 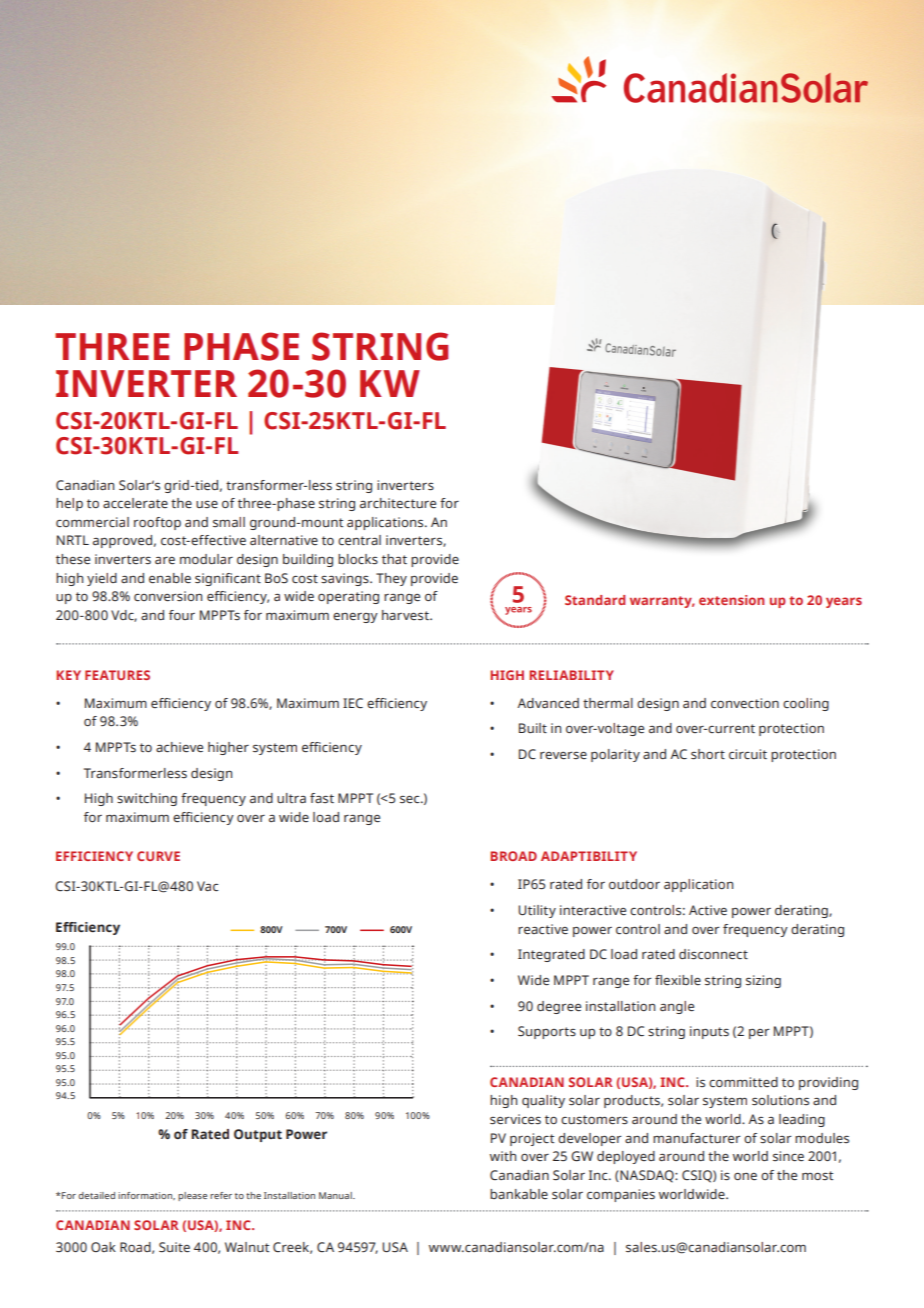 What do you see at coordinates (398, 503) in the page?
I see `architecture` at bounding box center [398, 503].
